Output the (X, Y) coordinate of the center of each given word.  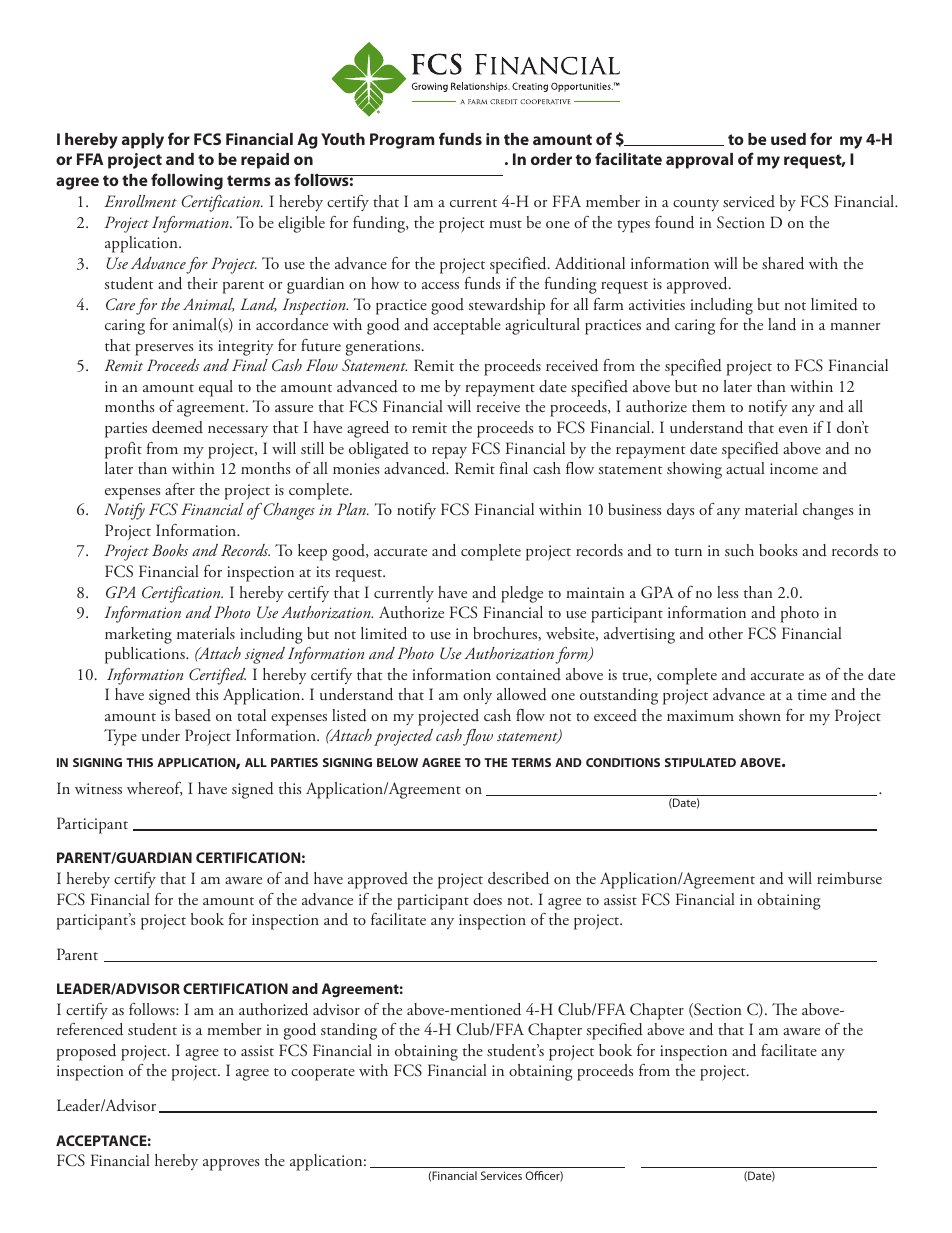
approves (231, 1165)
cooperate (323, 1074)
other (726, 633)
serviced (749, 201)
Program (402, 141)
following (187, 181)
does (487, 899)
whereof (154, 789)
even (793, 429)
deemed (177, 427)
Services (501, 1175)
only (477, 696)
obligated (379, 450)
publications (146, 655)
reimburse (849, 878)
